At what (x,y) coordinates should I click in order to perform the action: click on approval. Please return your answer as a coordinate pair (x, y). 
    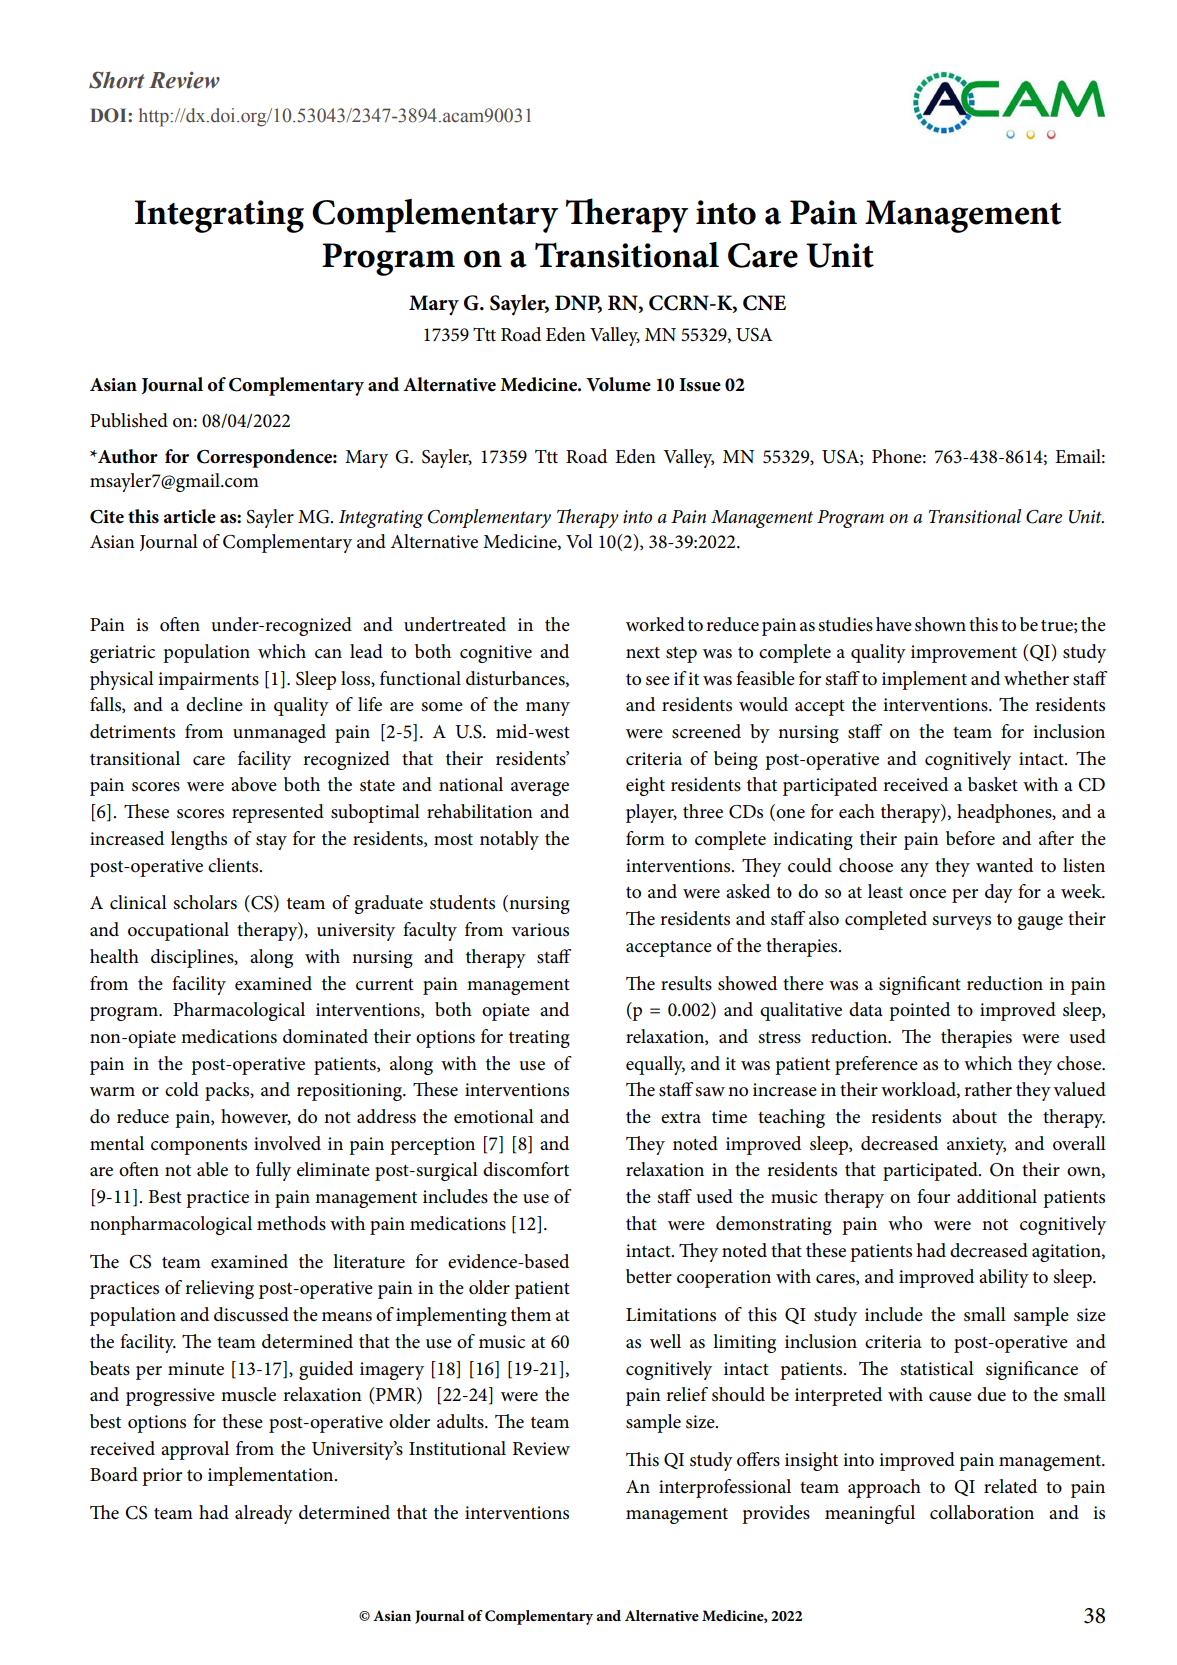
    Looking at the image, I should click on (195, 1450).
